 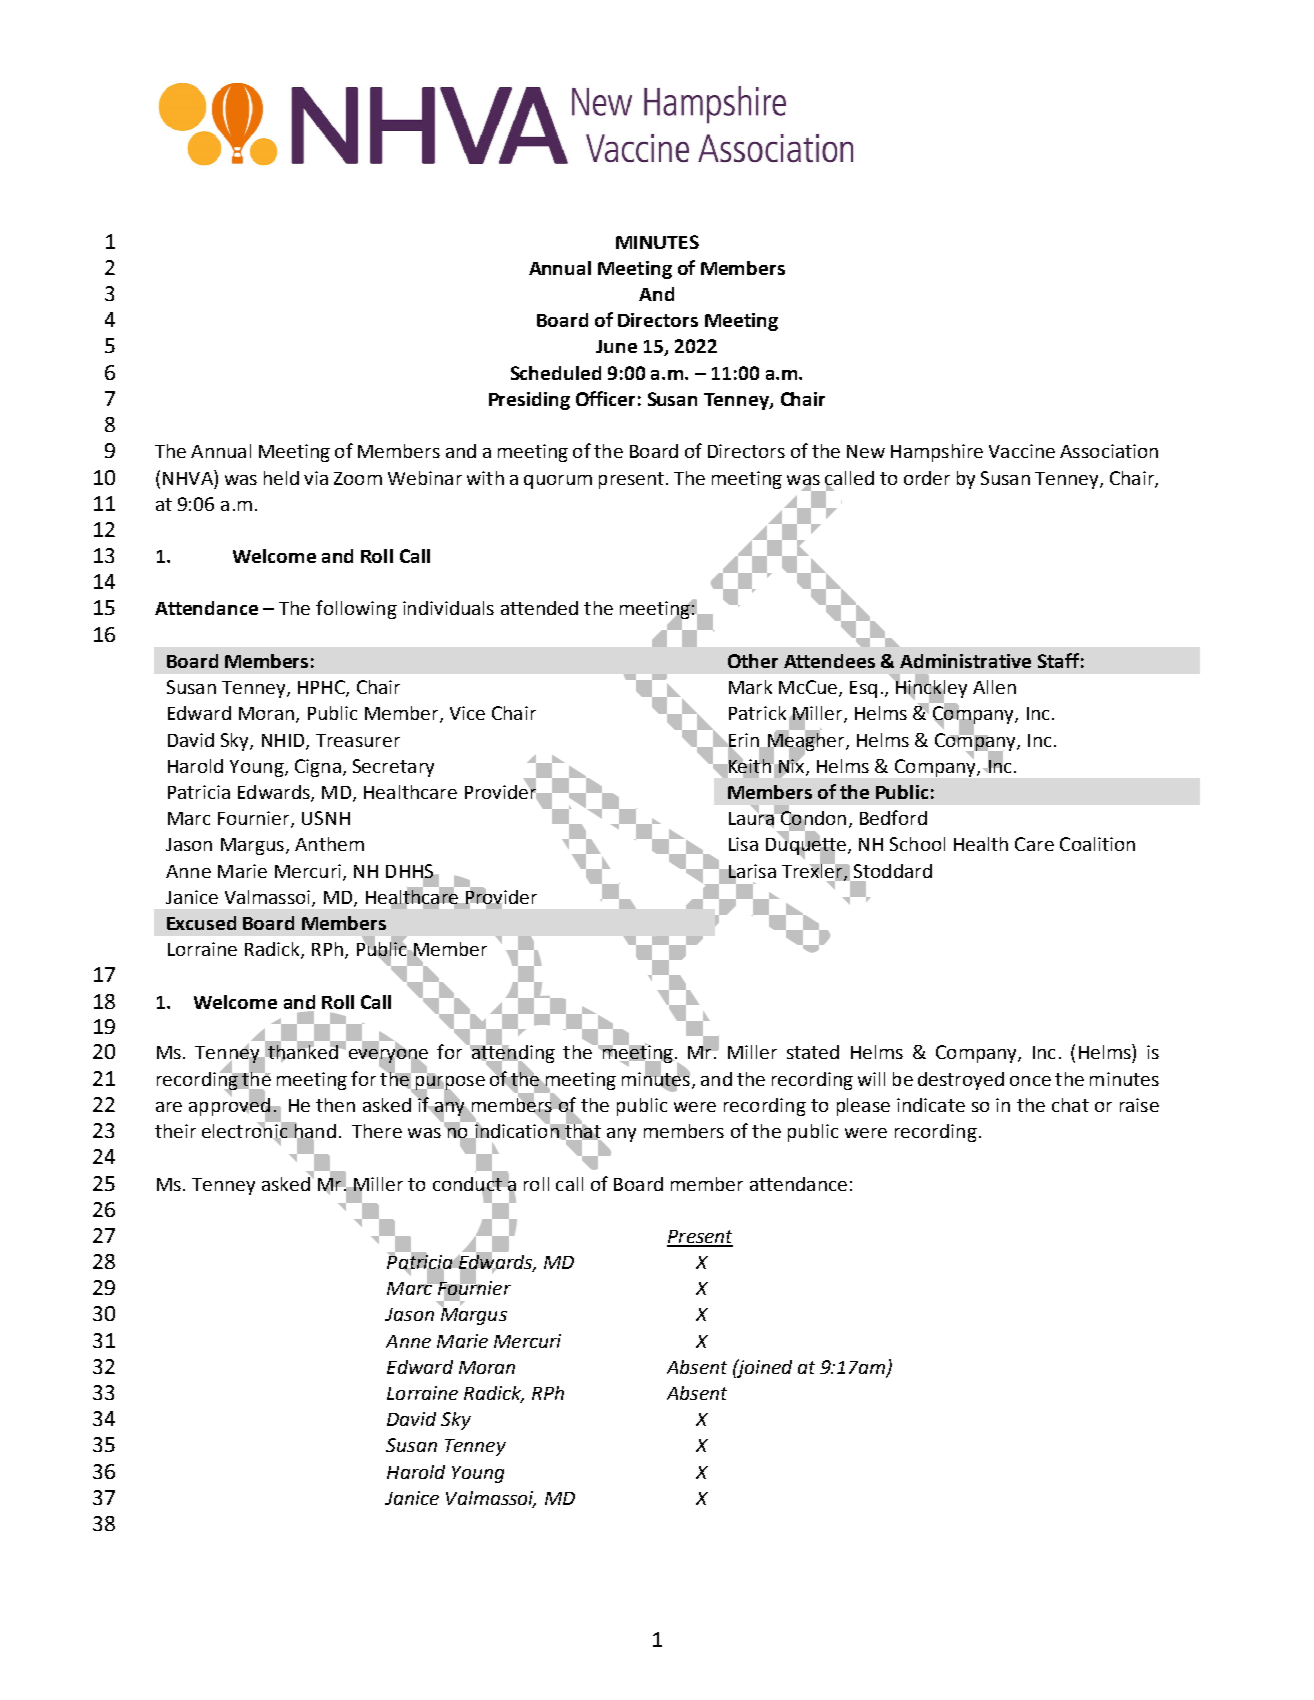 What do you see at coordinates (994, 687) in the screenshot?
I see `Allen` at bounding box center [994, 687].
